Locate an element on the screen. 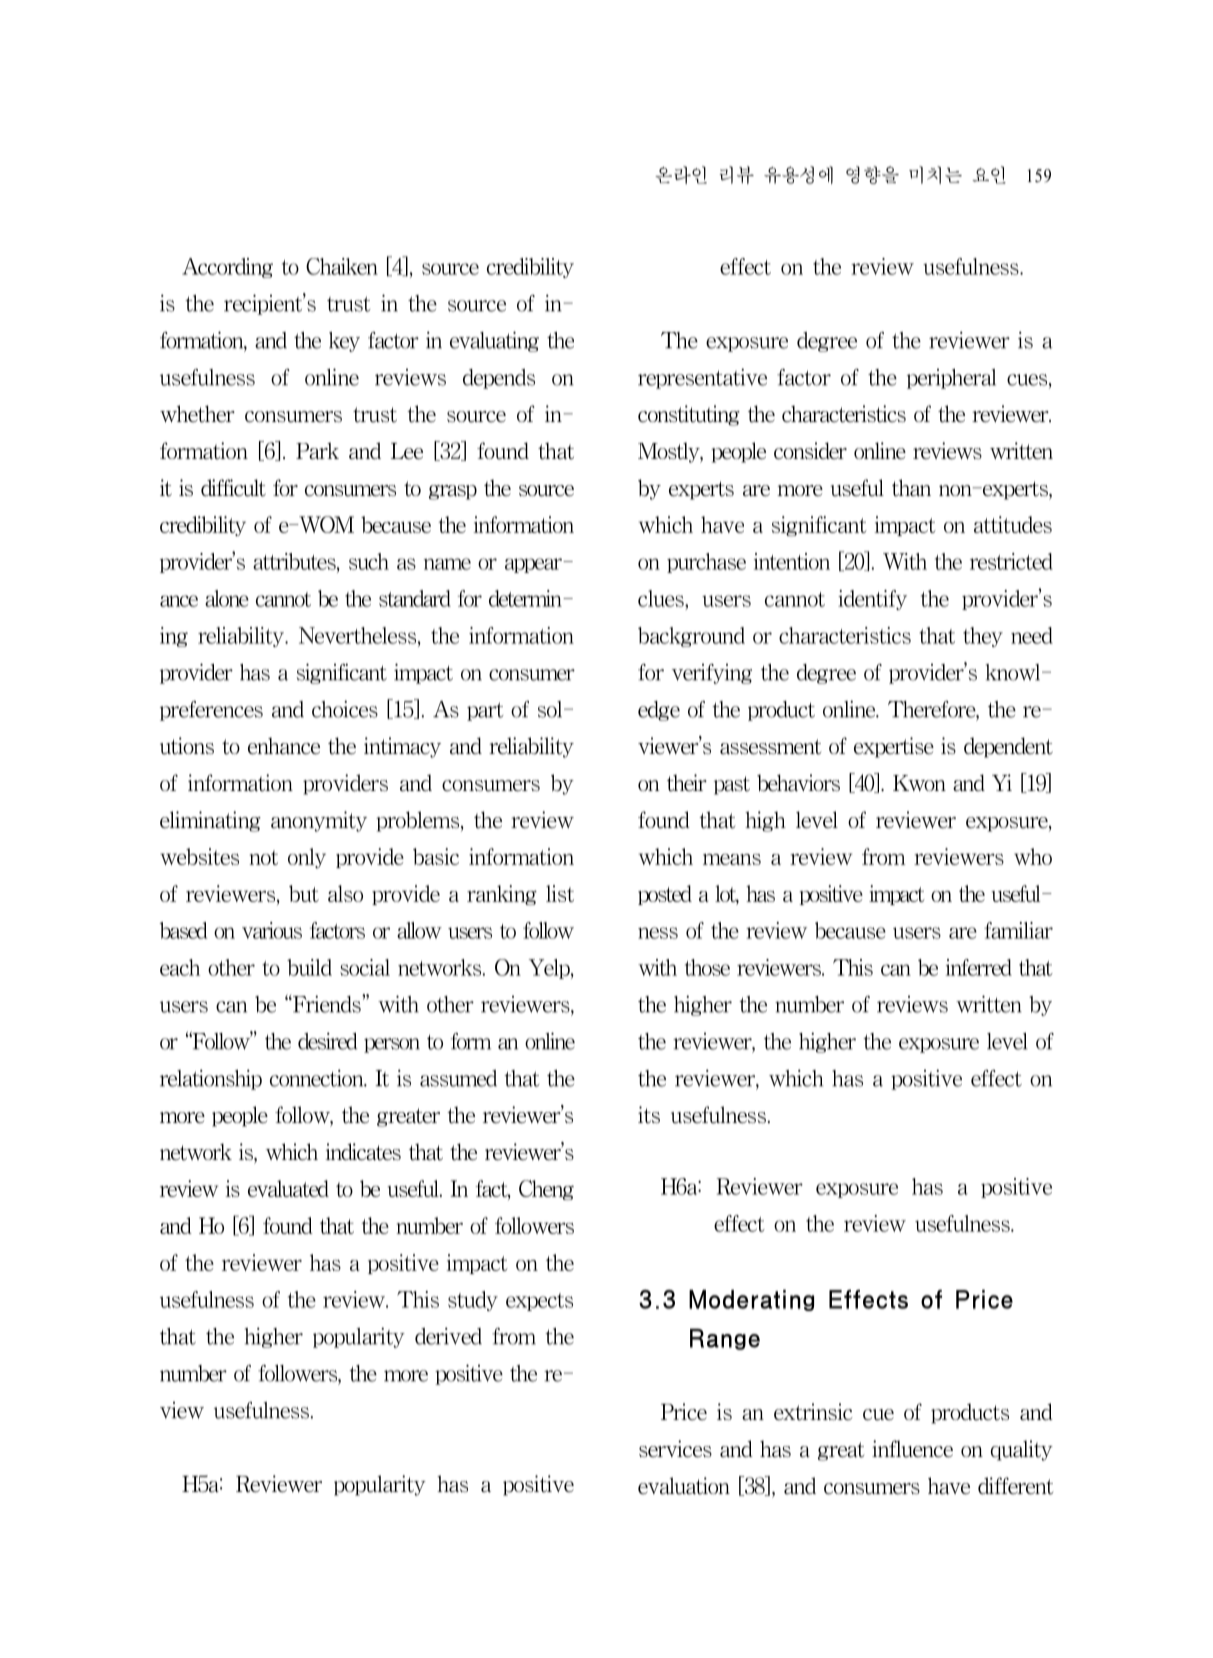 The height and width of the screenshot is (1658, 1213). choices is located at coordinates (345, 709).
